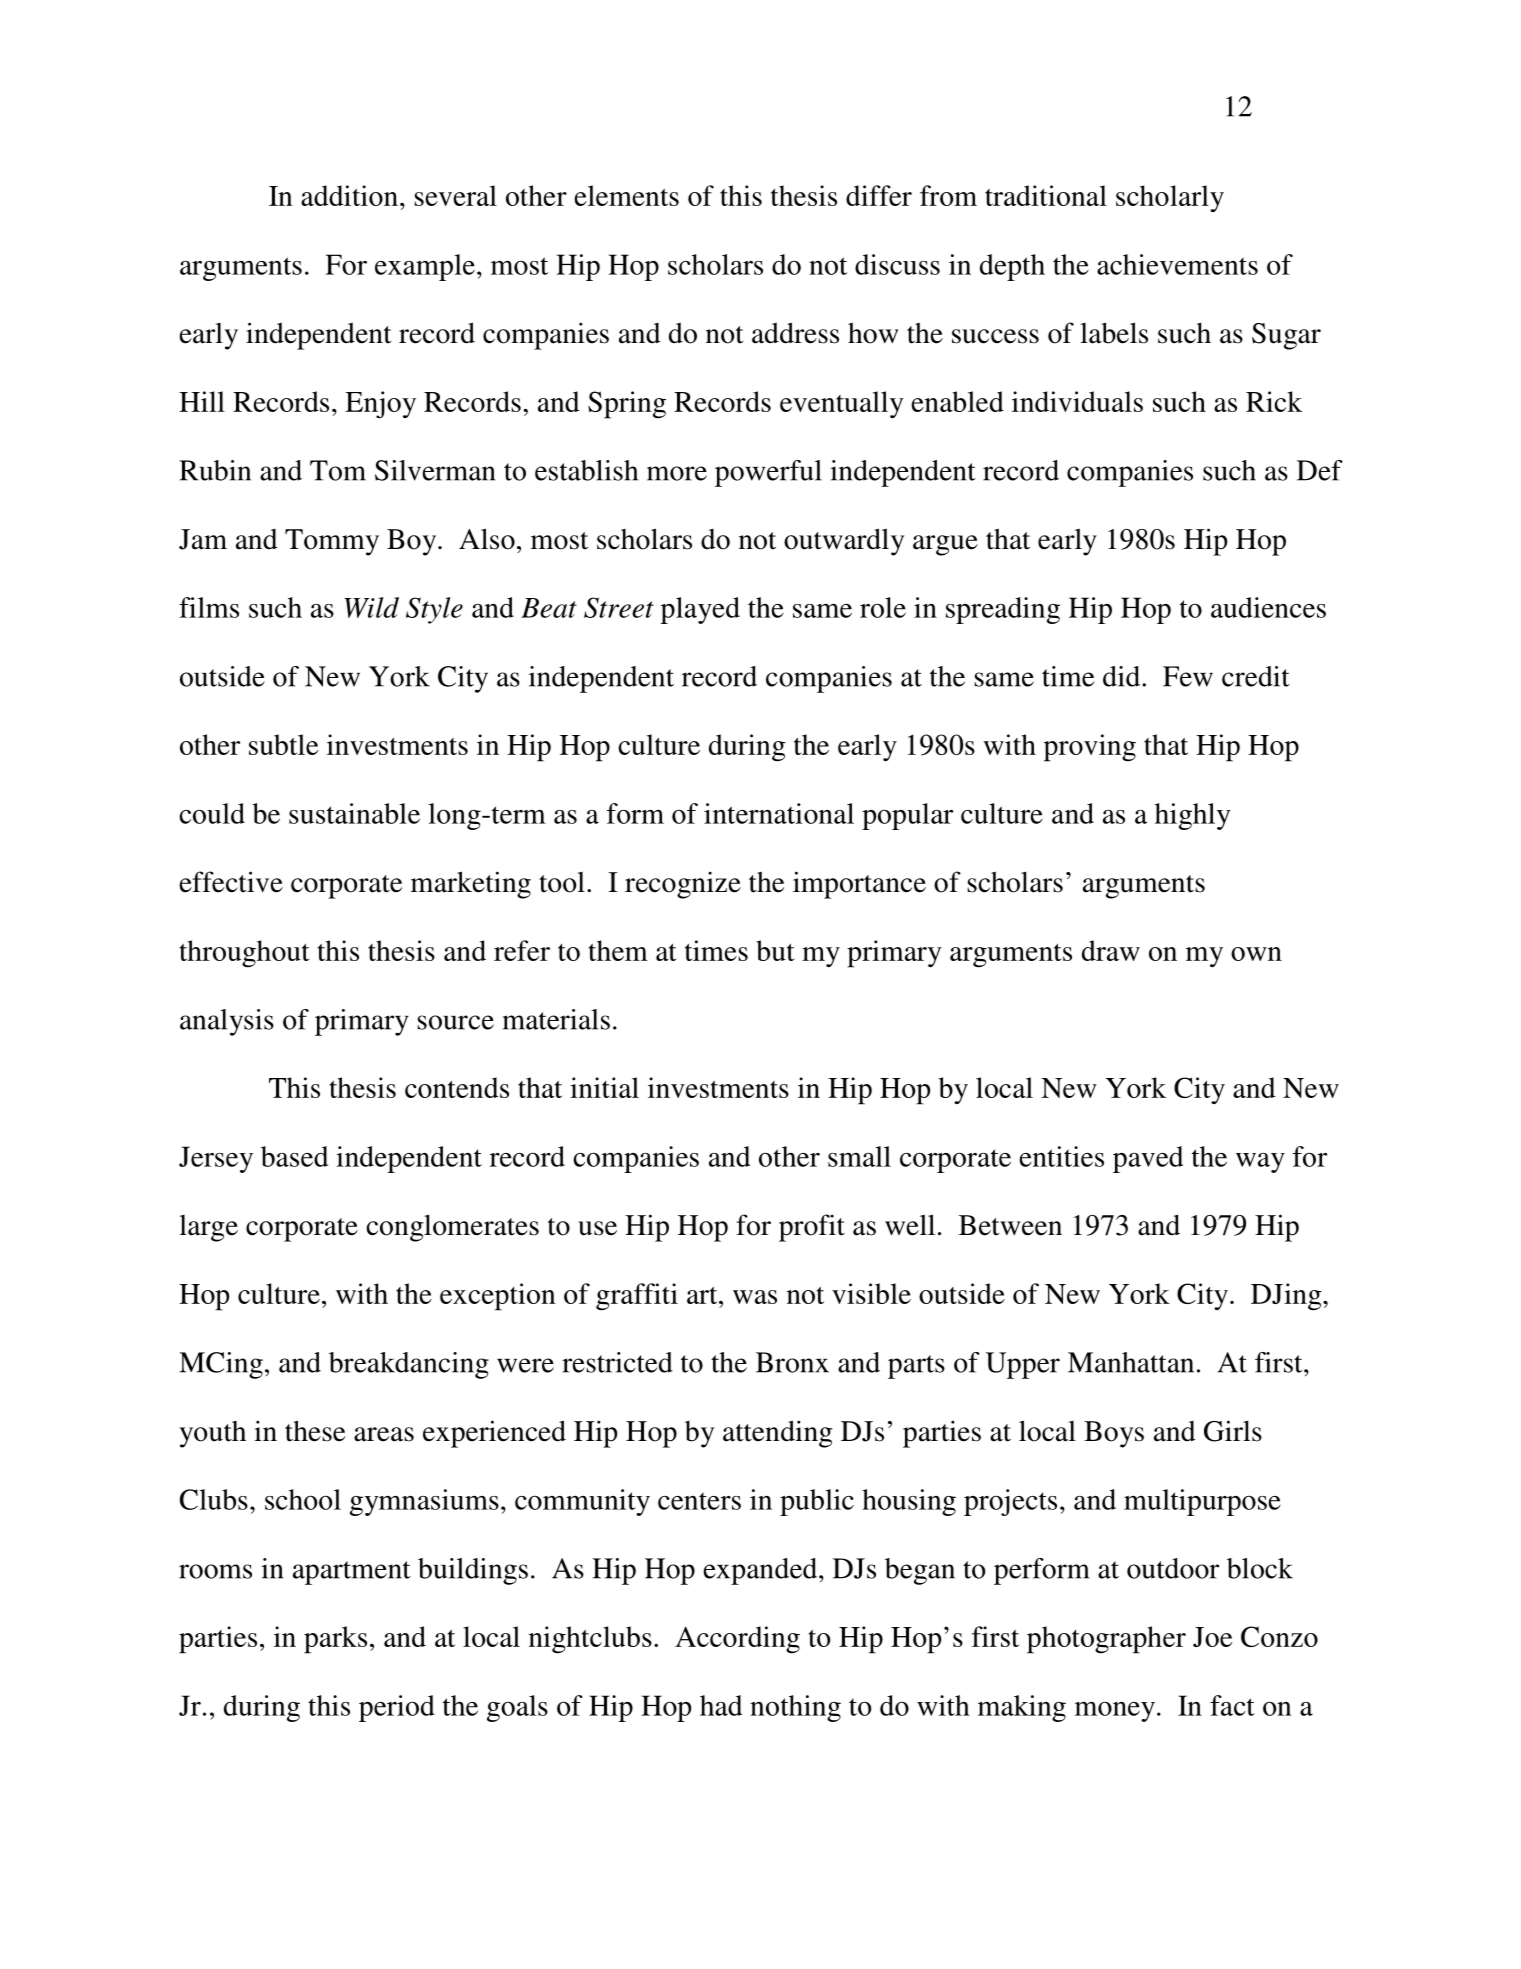  What do you see at coordinates (349, 195) in the screenshot?
I see `addition` at bounding box center [349, 195].
